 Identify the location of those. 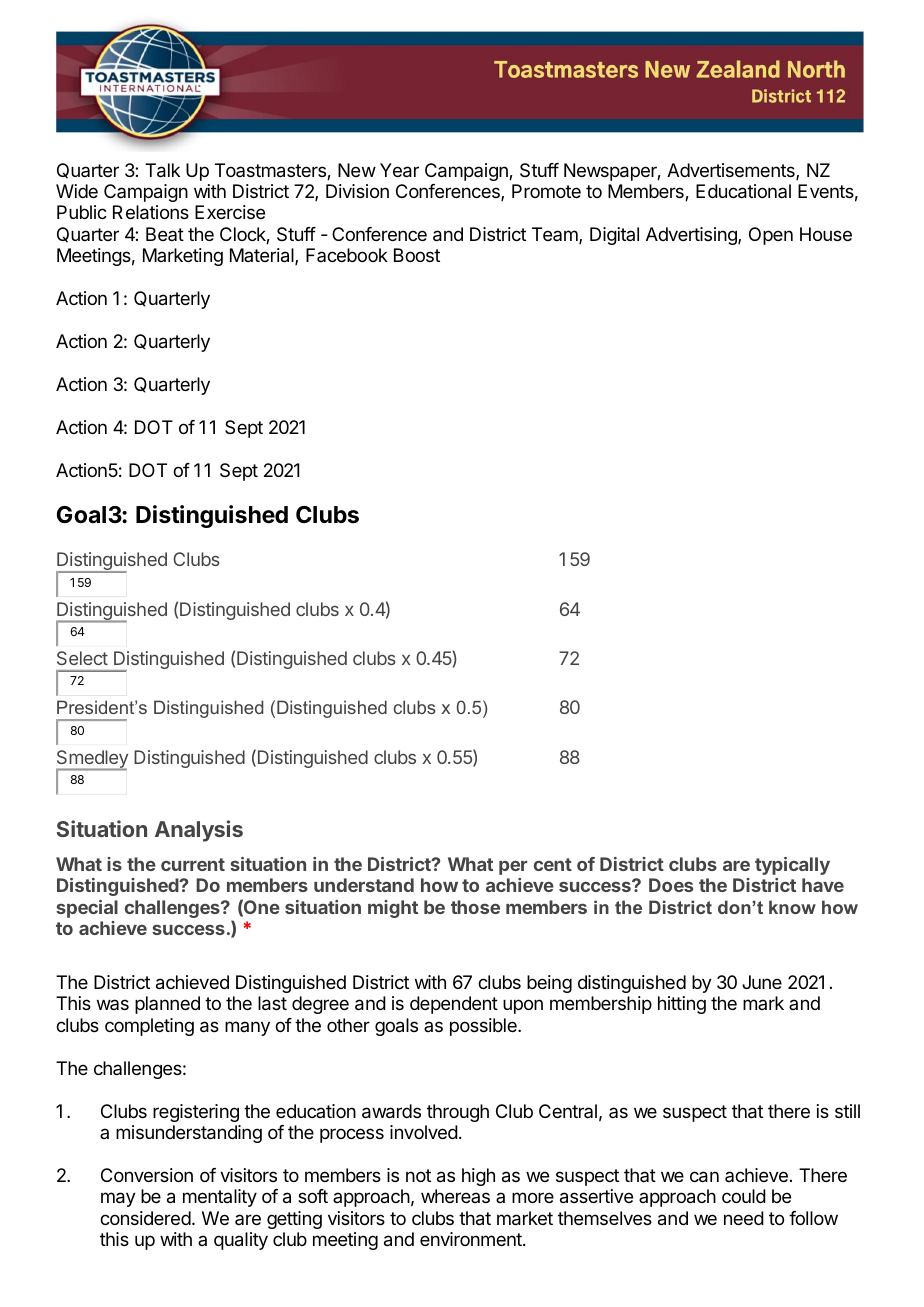
(475, 907).
